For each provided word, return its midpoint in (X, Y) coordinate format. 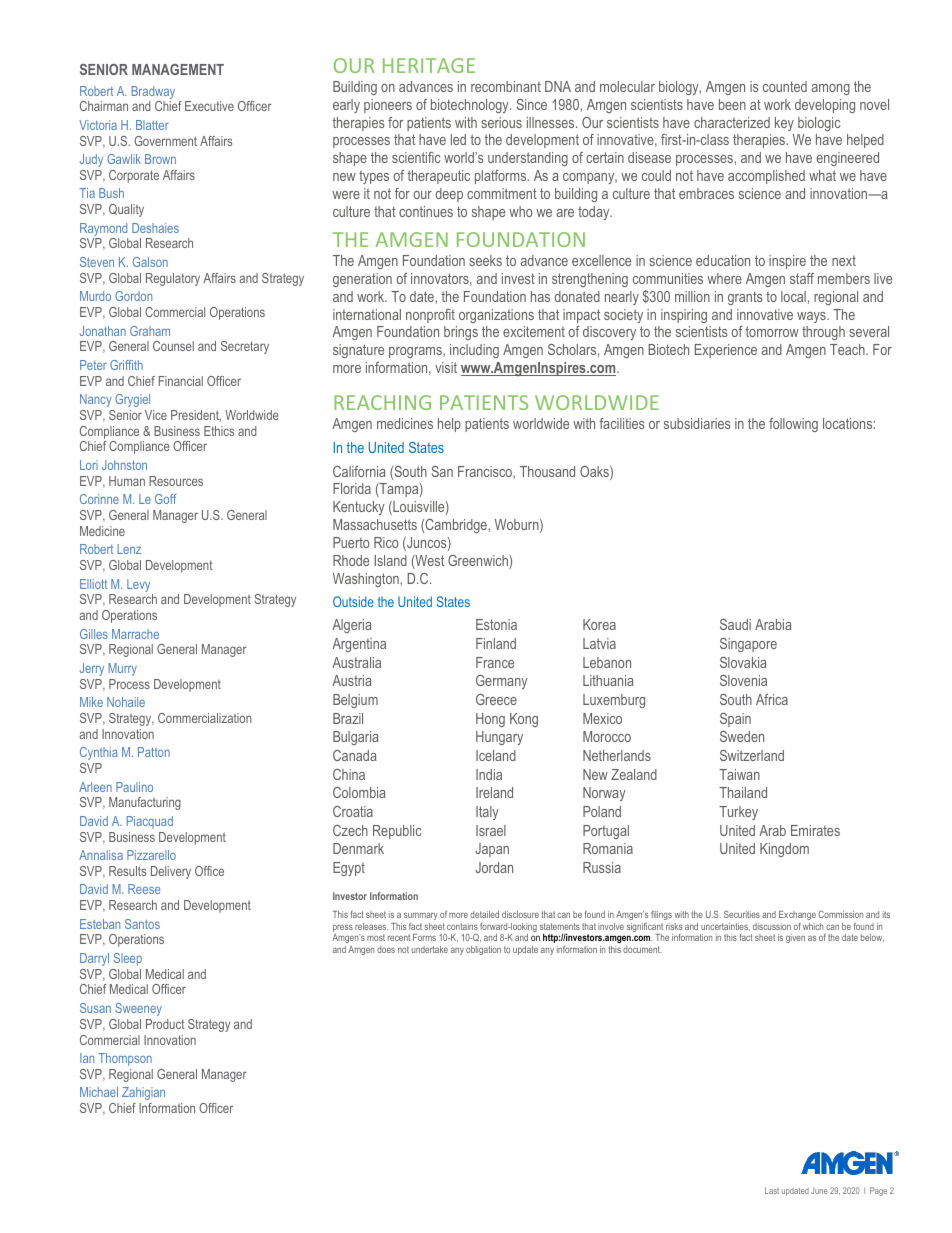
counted (785, 86)
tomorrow (772, 331)
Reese (144, 889)
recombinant (506, 86)
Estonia (496, 624)
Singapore (748, 645)
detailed (484, 914)
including (474, 351)
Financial (181, 381)
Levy (140, 587)
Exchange (797, 915)
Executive (209, 106)
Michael (99, 1092)
